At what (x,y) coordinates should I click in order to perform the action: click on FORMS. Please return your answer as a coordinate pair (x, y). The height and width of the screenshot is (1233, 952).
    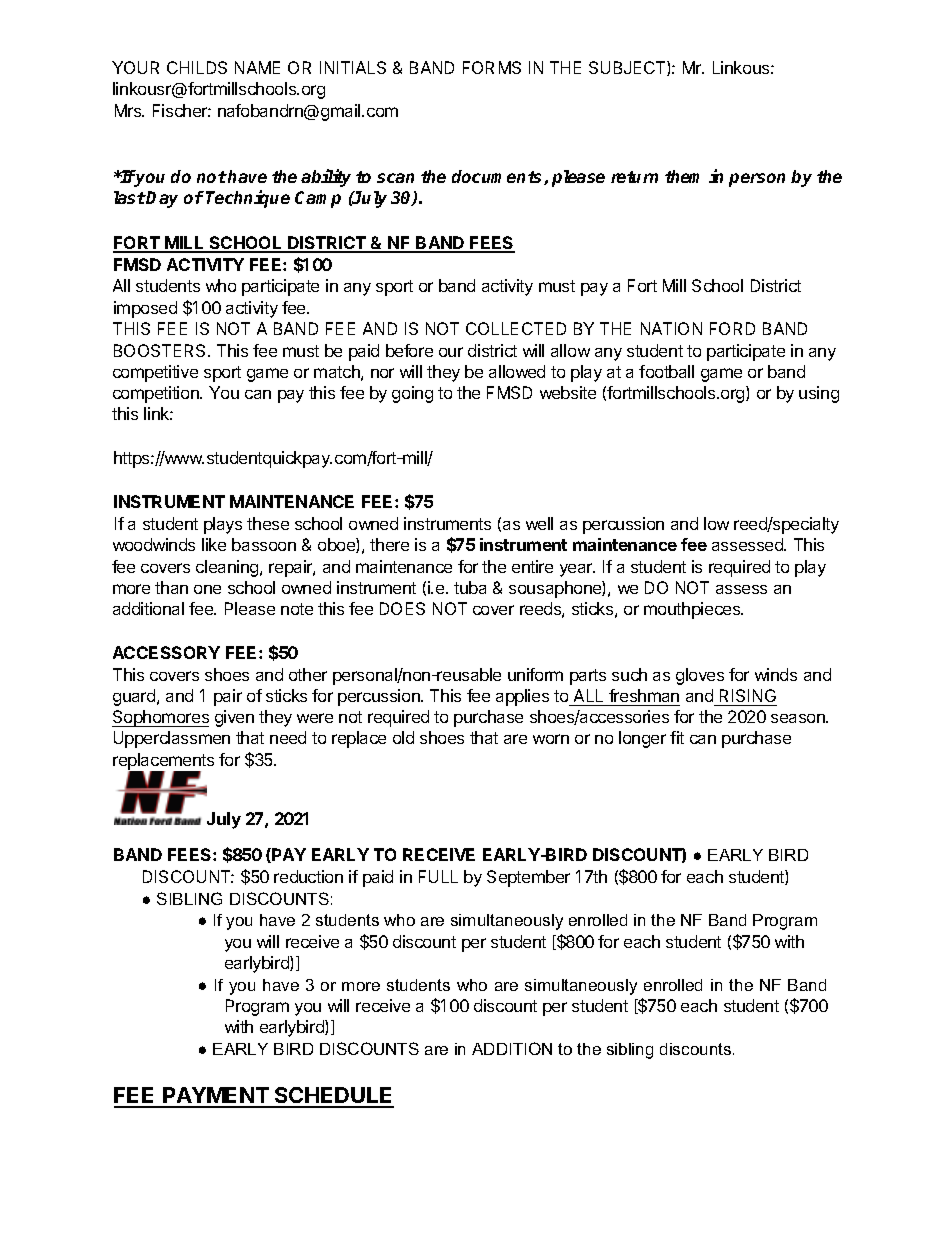
    Looking at the image, I should click on (492, 67).
